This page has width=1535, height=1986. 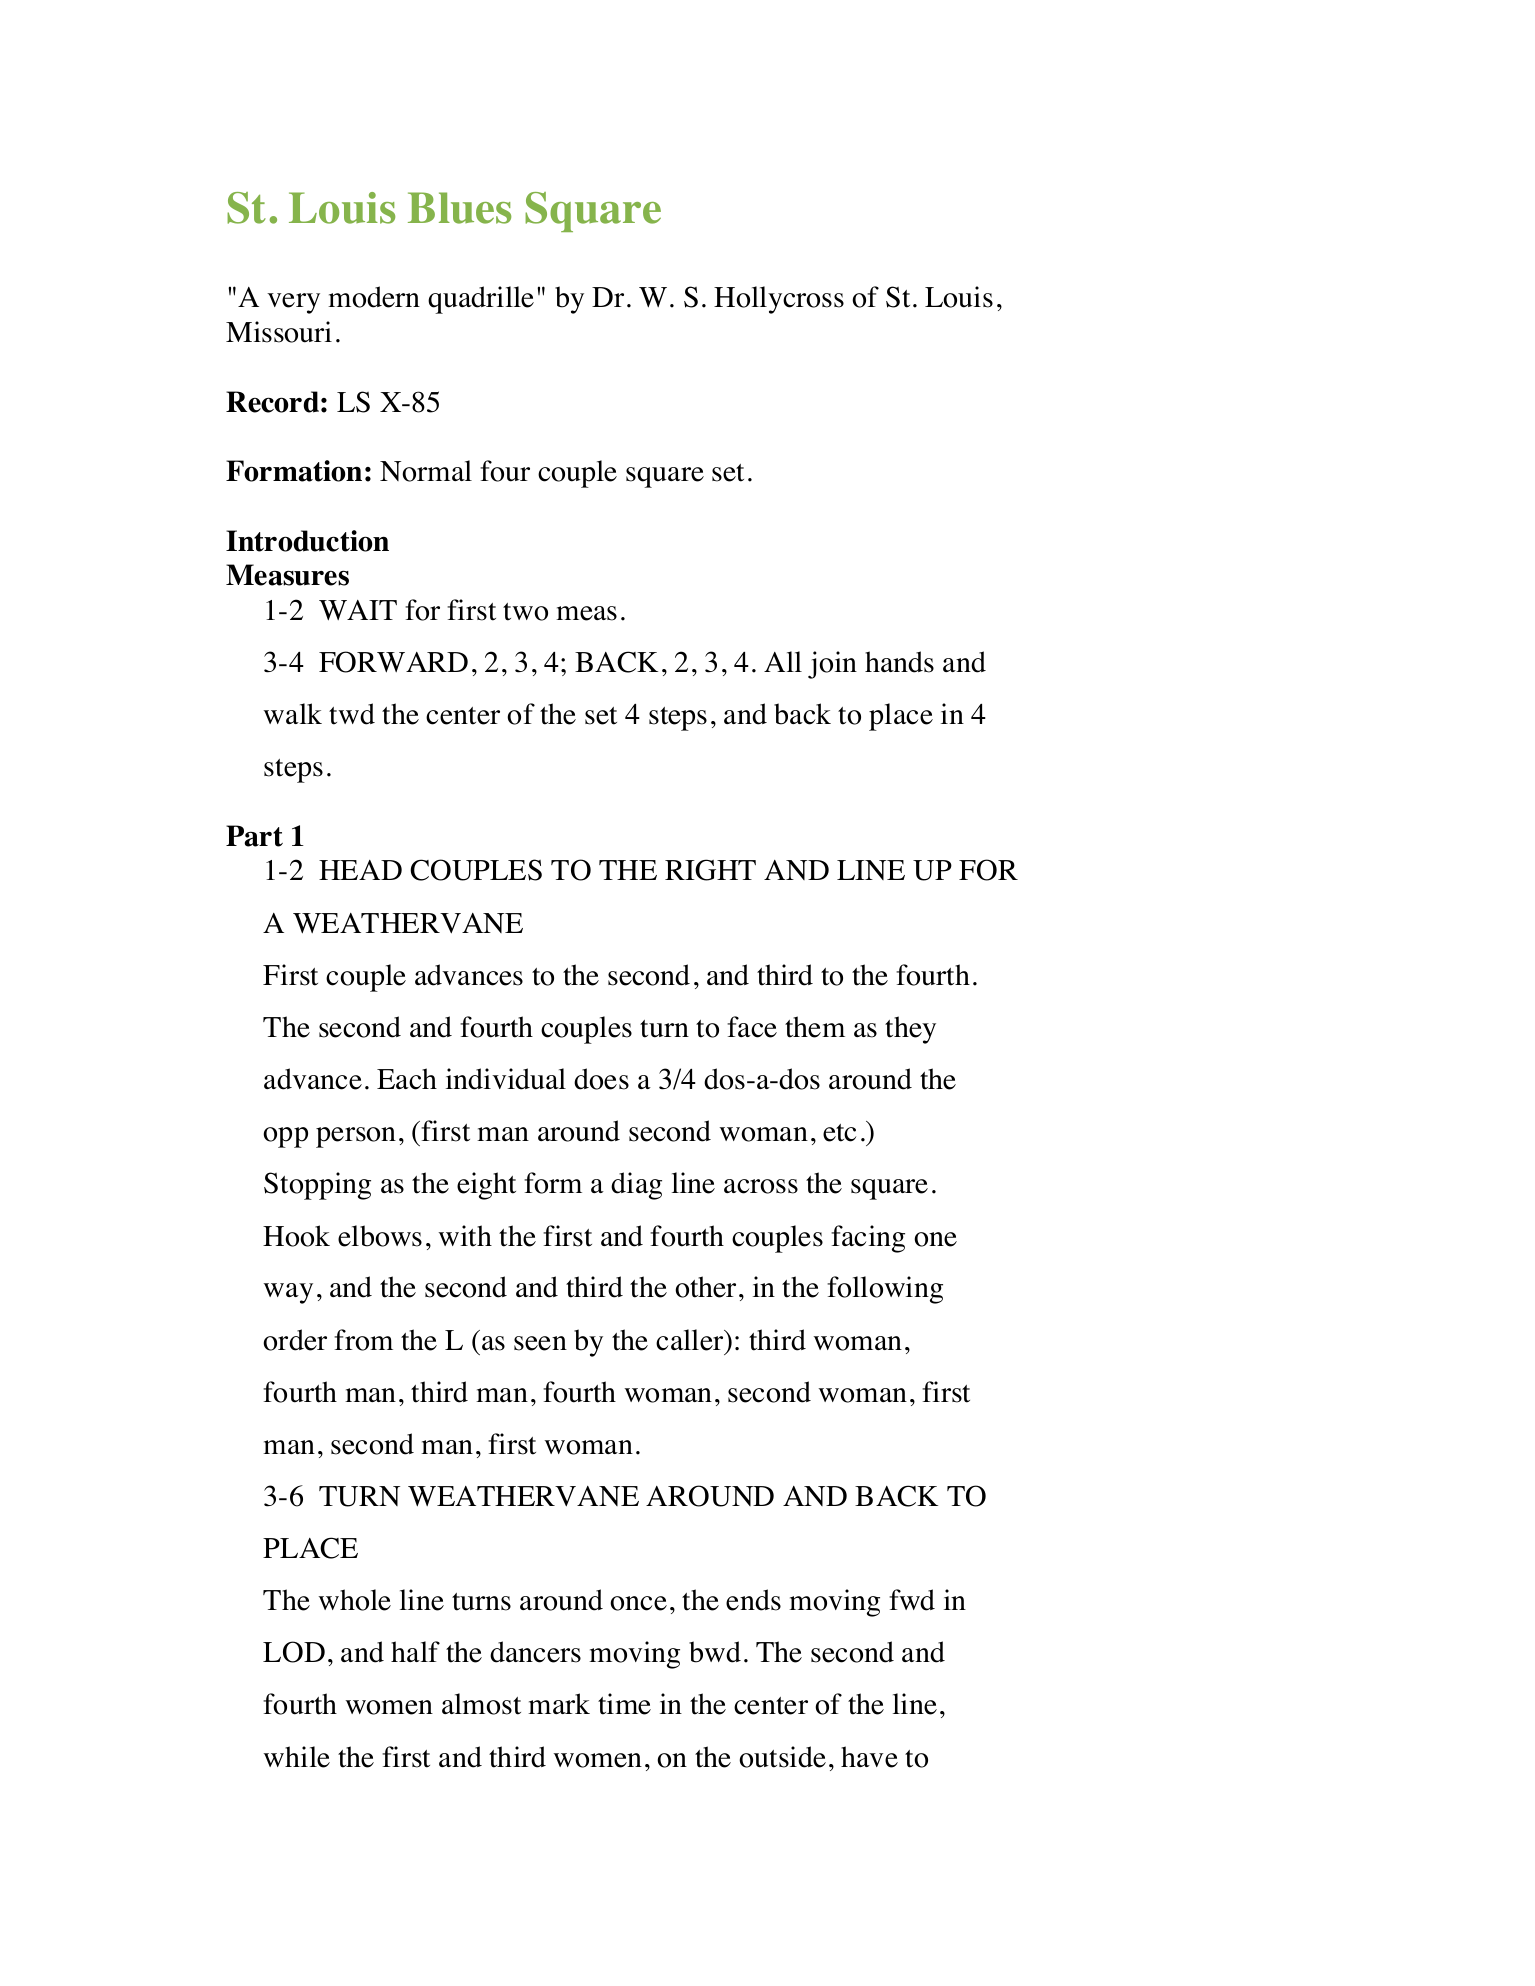 I want to click on Blues, so click(x=459, y=208).
